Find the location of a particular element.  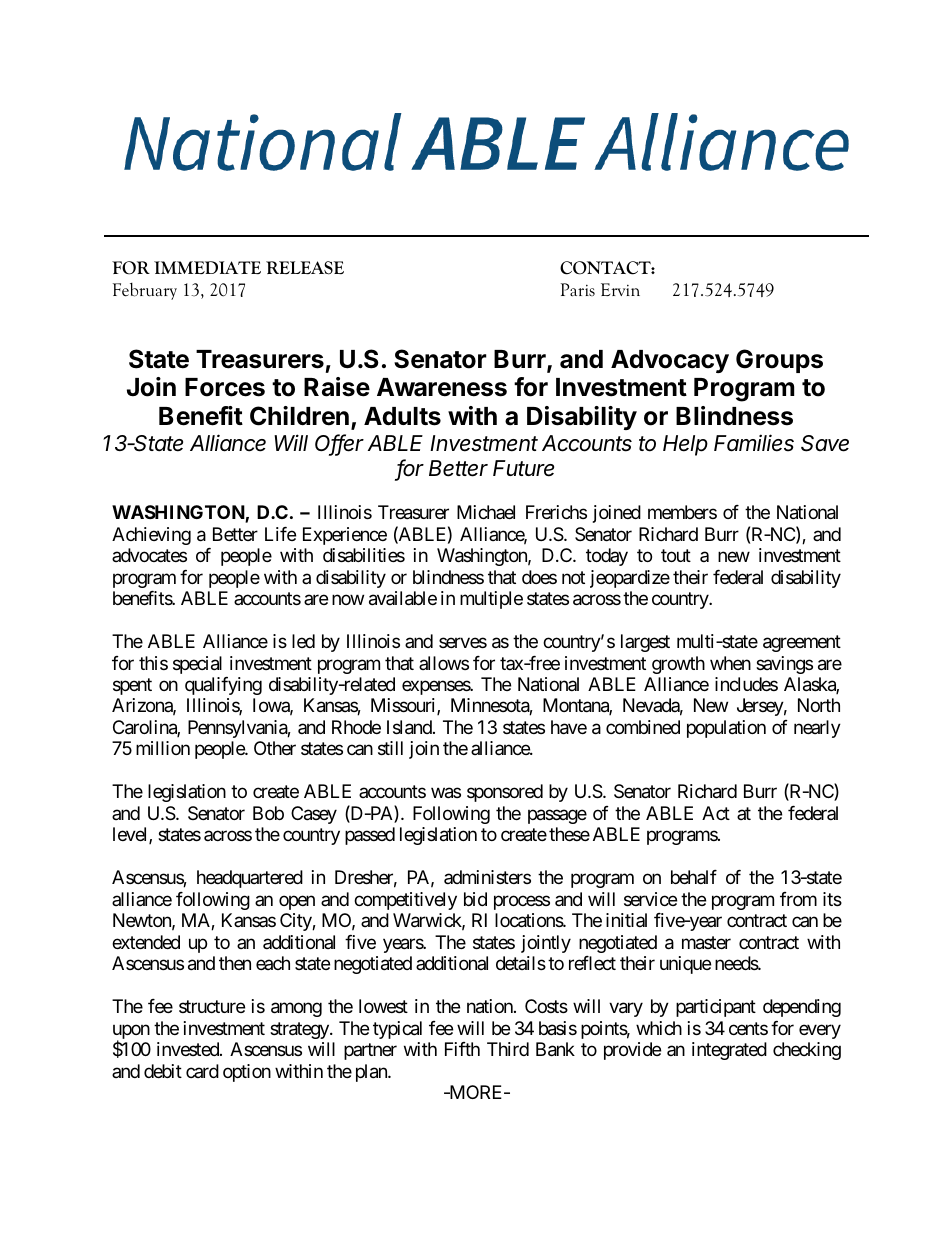

Michael is located at coordinates (486, 512).
